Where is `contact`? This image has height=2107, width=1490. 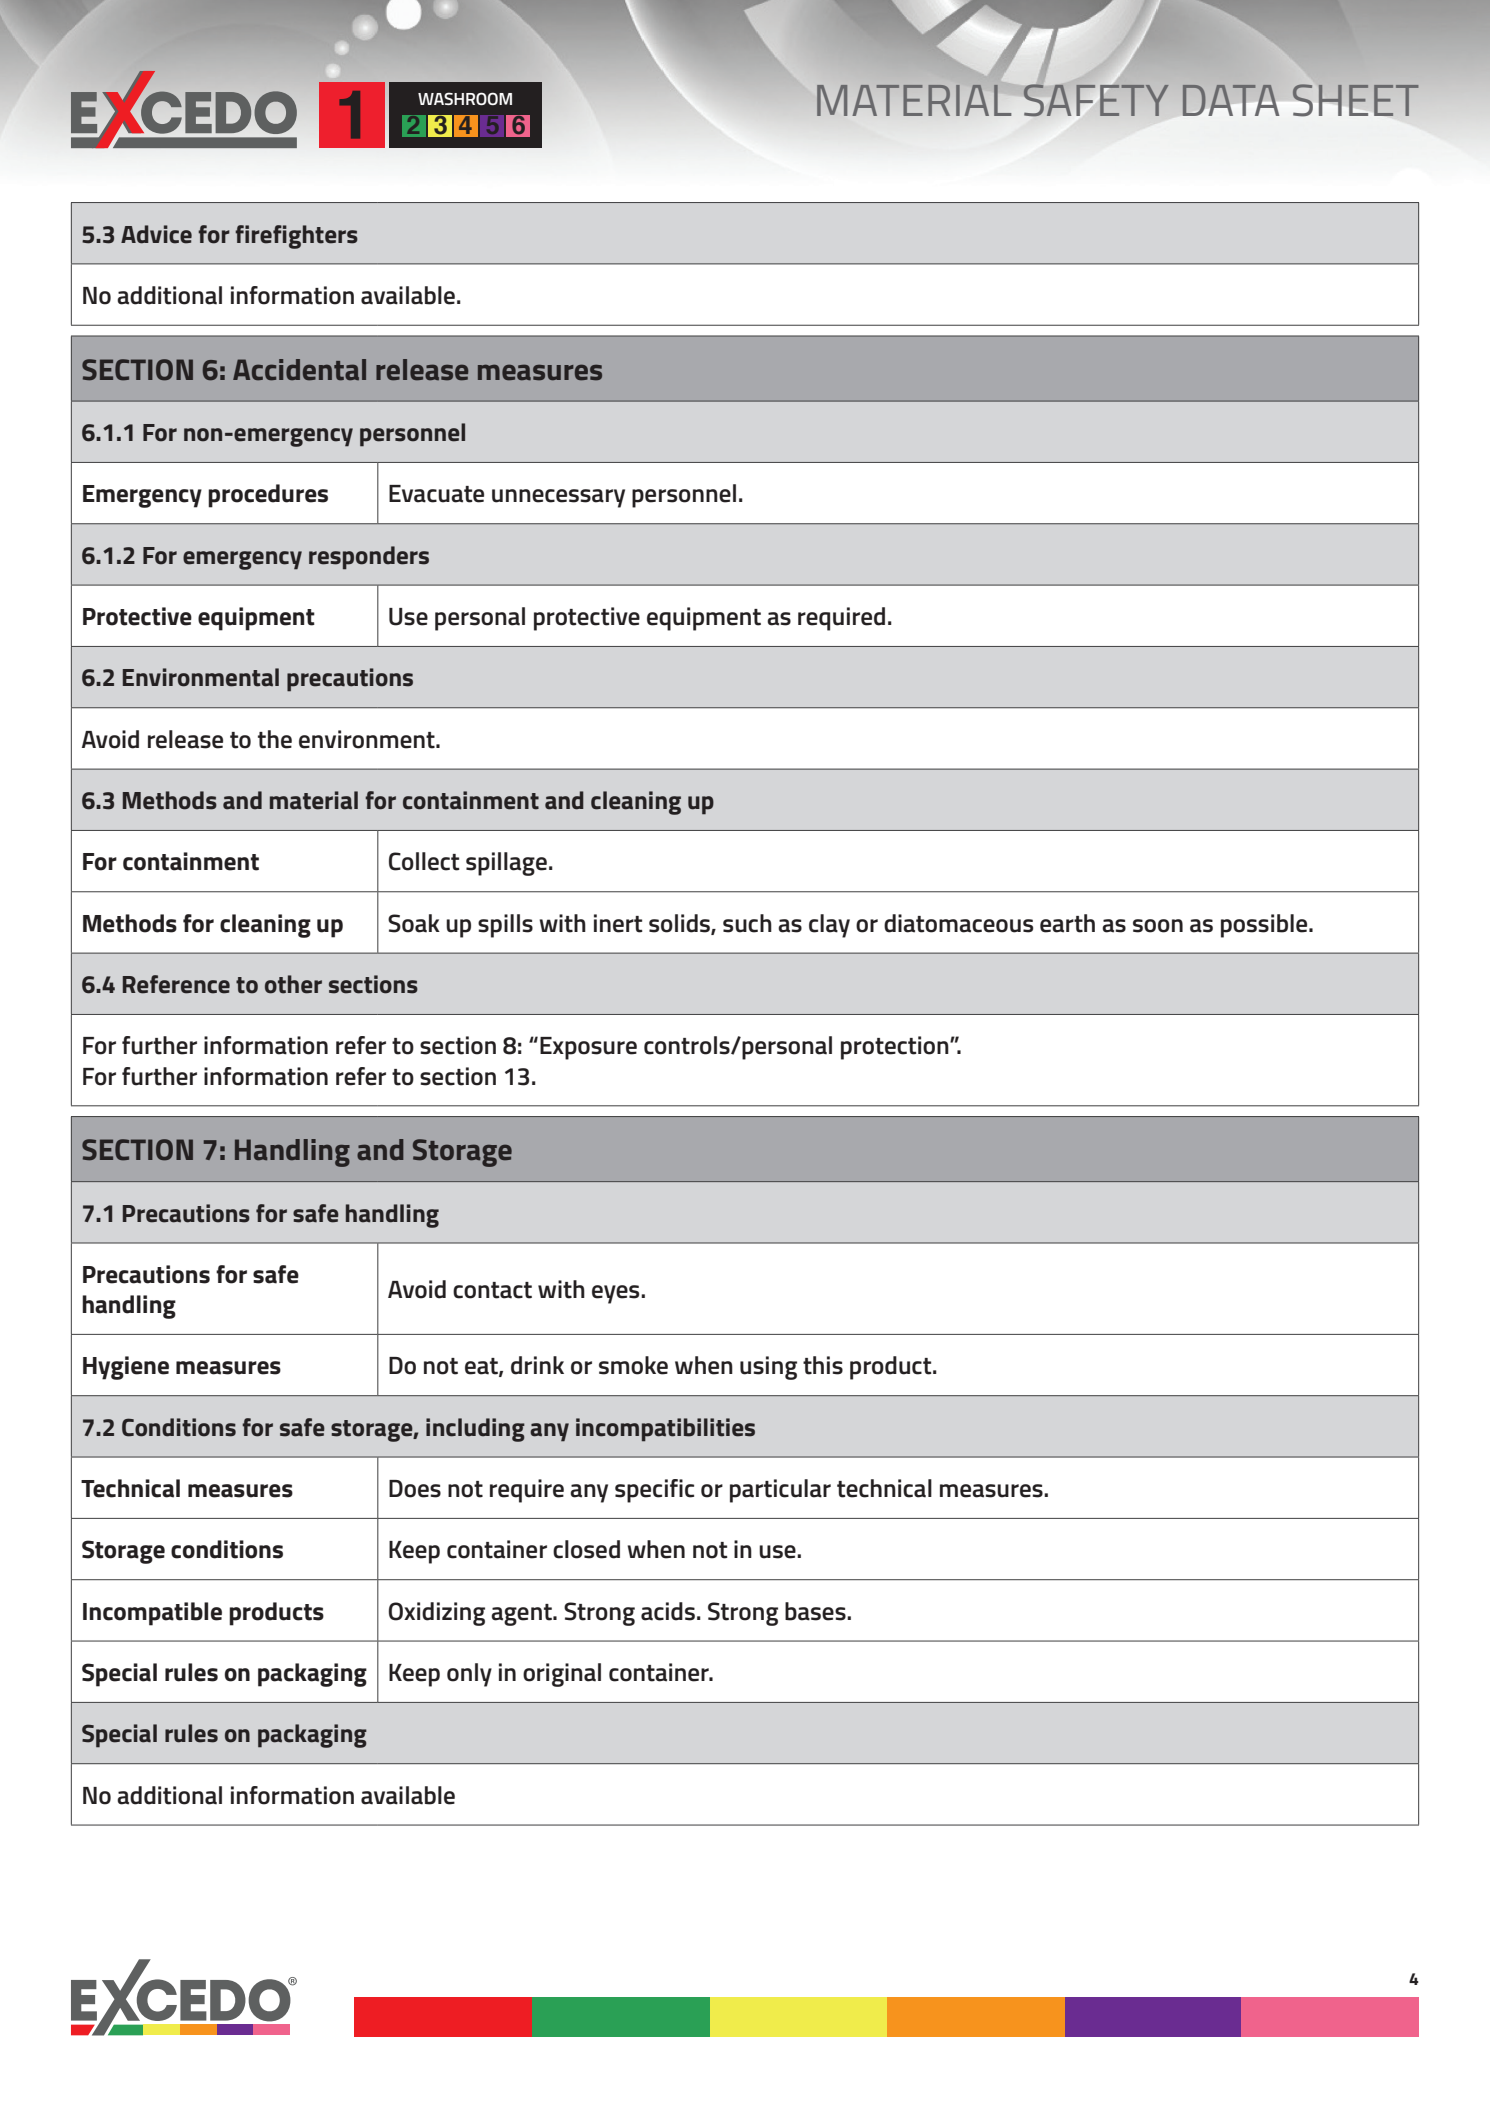 contact is located at coordinates (492, 1290).
